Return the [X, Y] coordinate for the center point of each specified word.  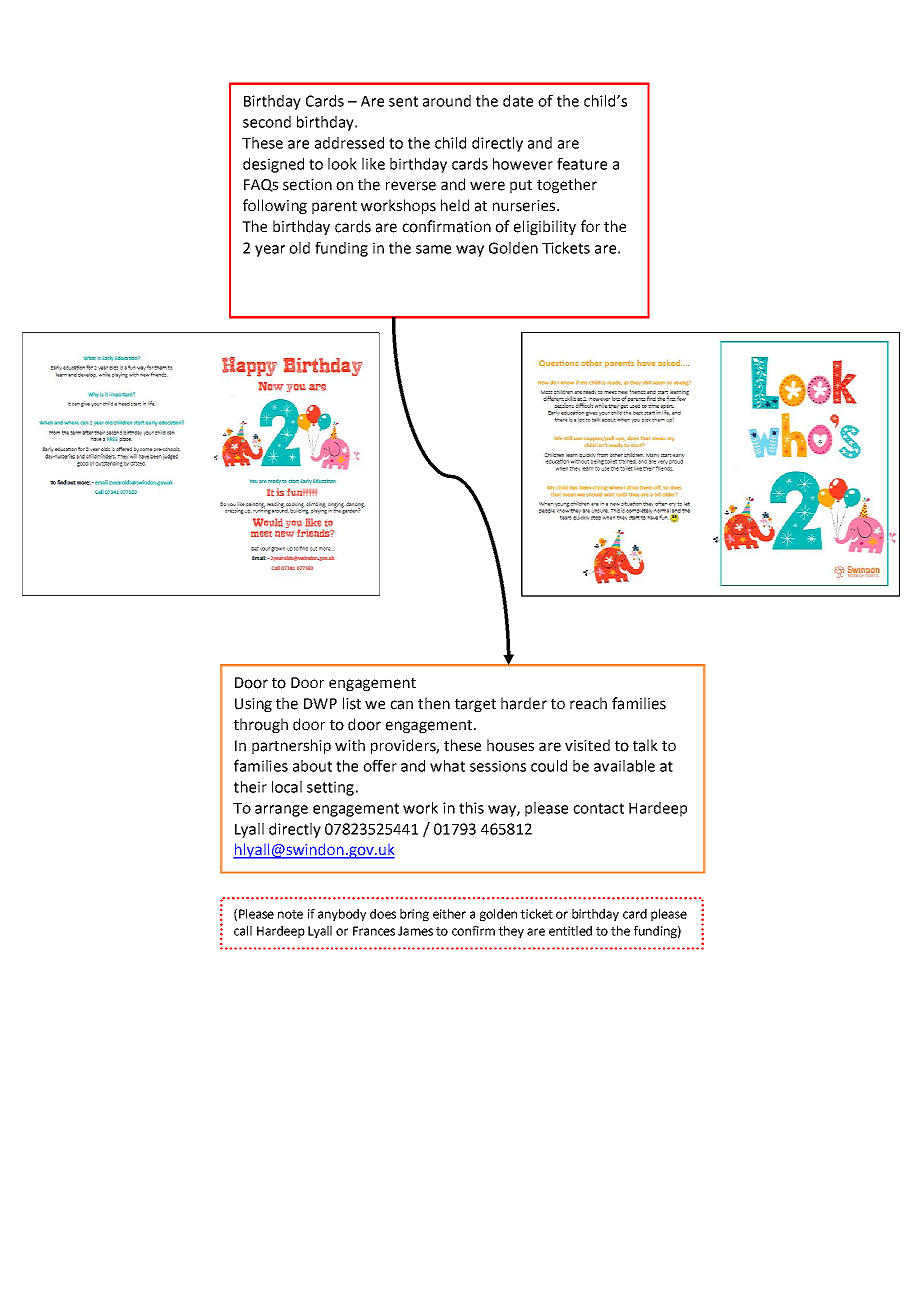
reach [588, 703]
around [447, 101]
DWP [320, 703]
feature [582, 163]
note [290, 914]
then [434, 703]
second [267, 122]
